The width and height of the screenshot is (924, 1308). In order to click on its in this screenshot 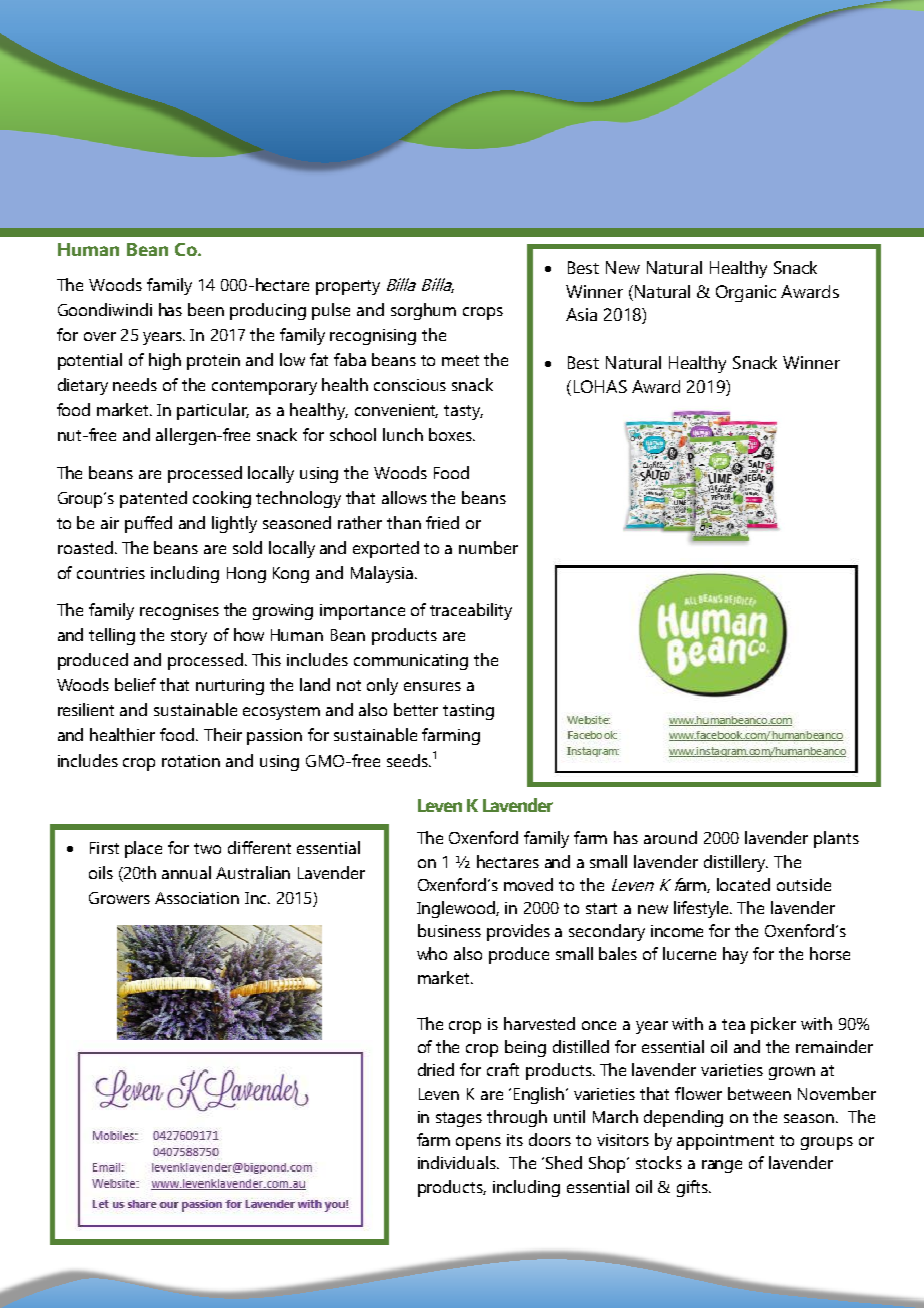, I will do `click(515, 1140)`.
